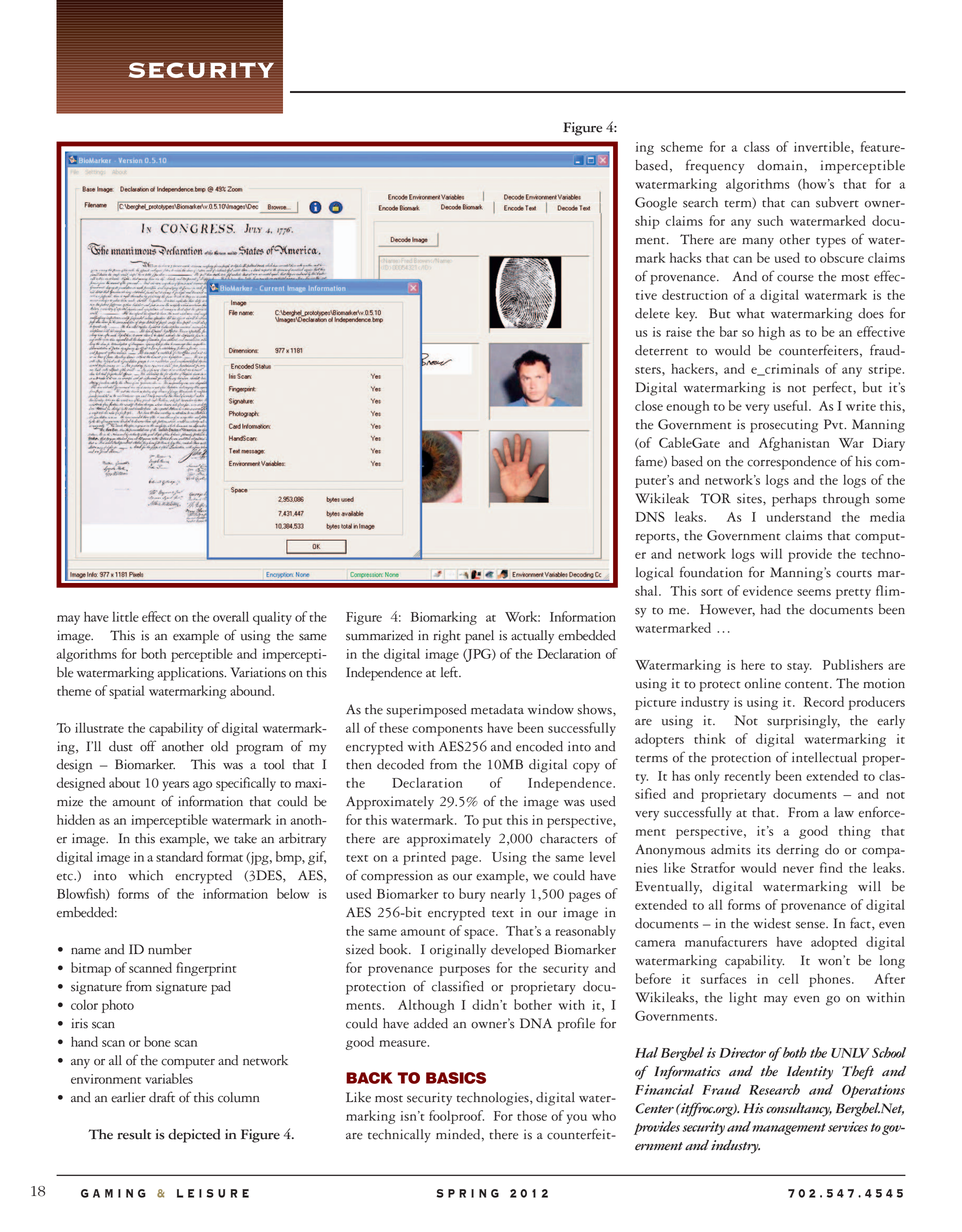 The image size is (962, 1232). What do you see at coordinates (837, 202) in the document?
I see `subvert` at bounding box center [837, 202].
